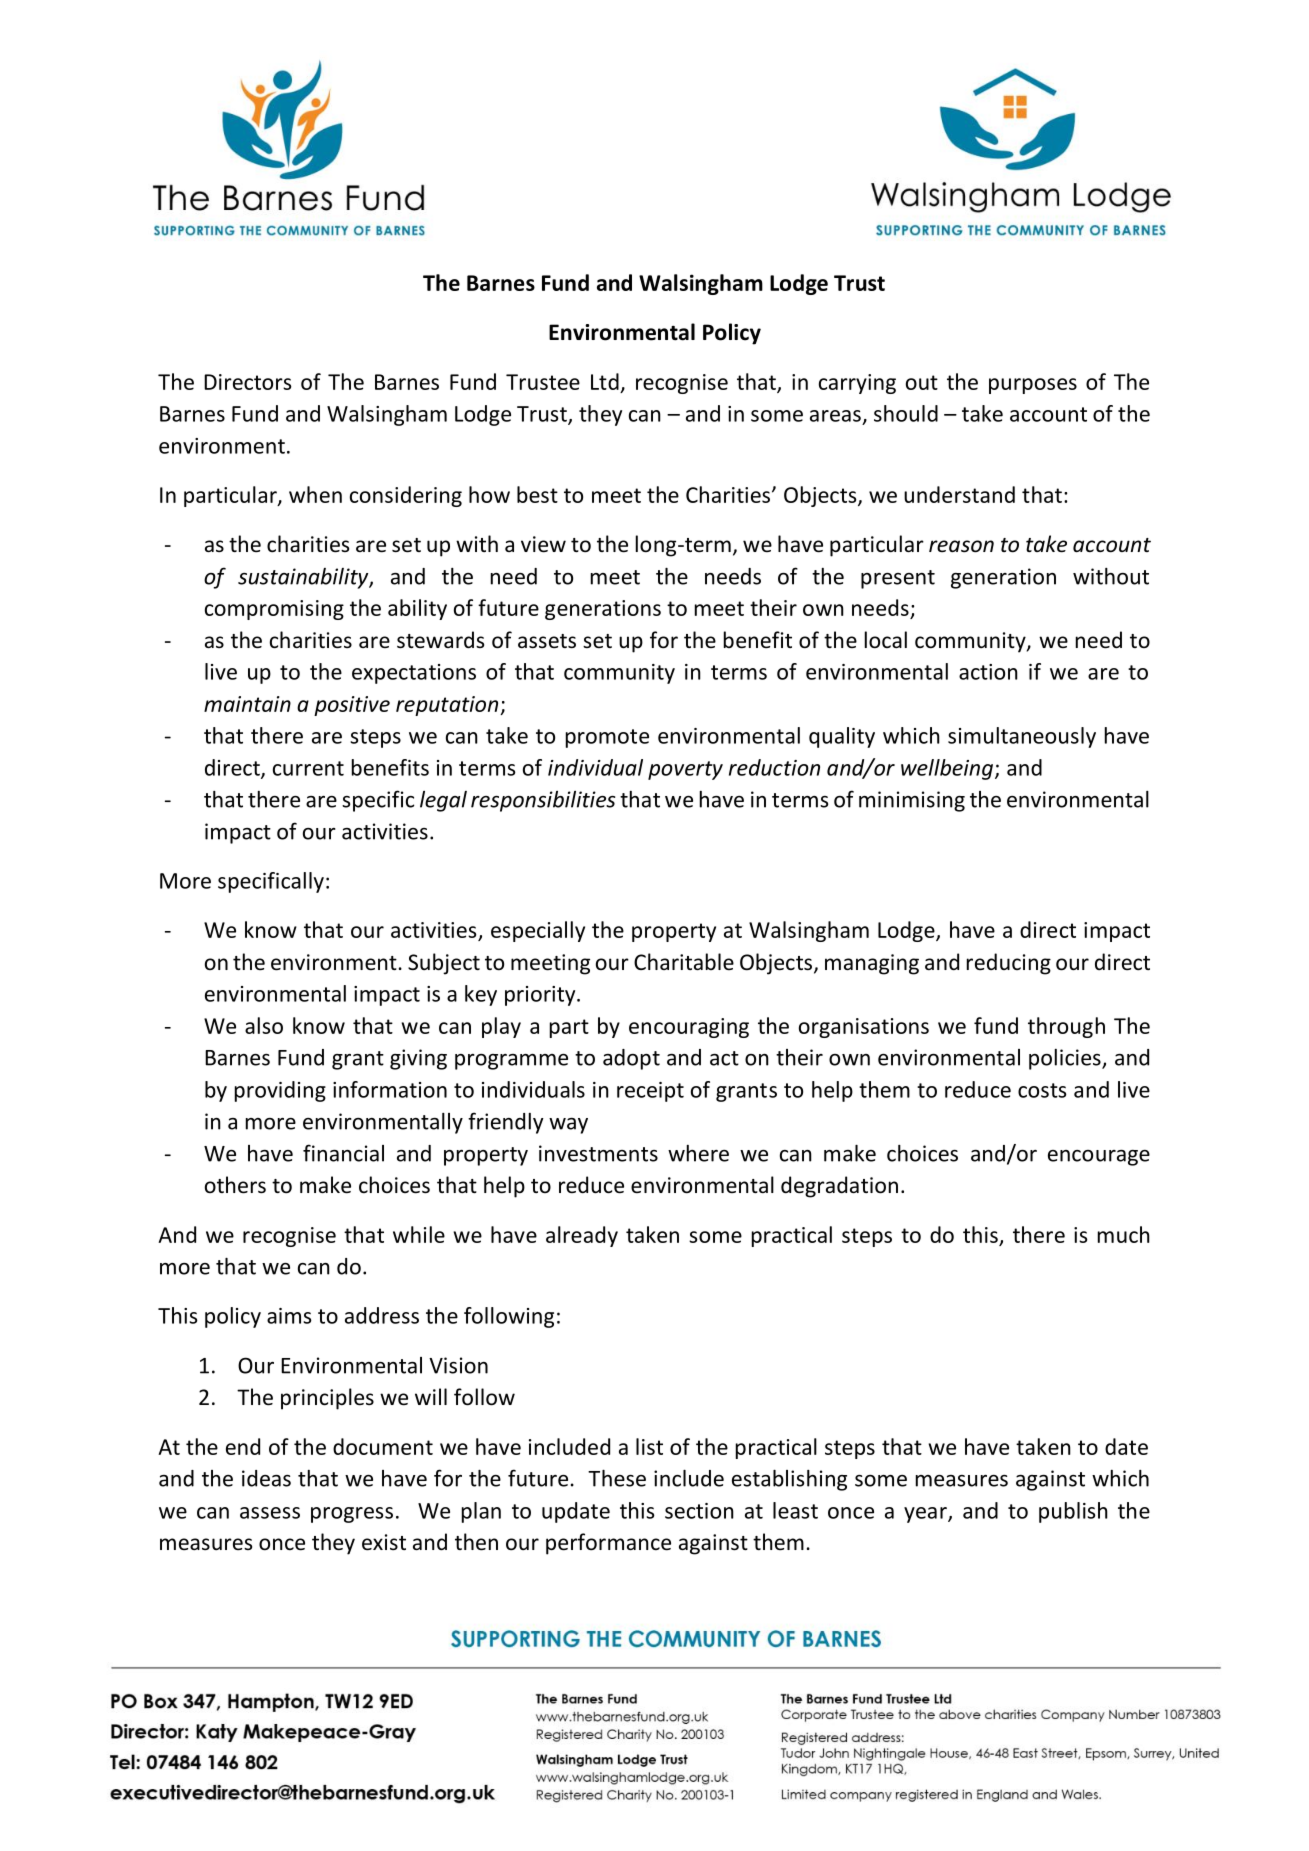 This image has height=1851, width=1309. Describe the element at coordinates (315, 494) in the image. I see `when` at that location.
